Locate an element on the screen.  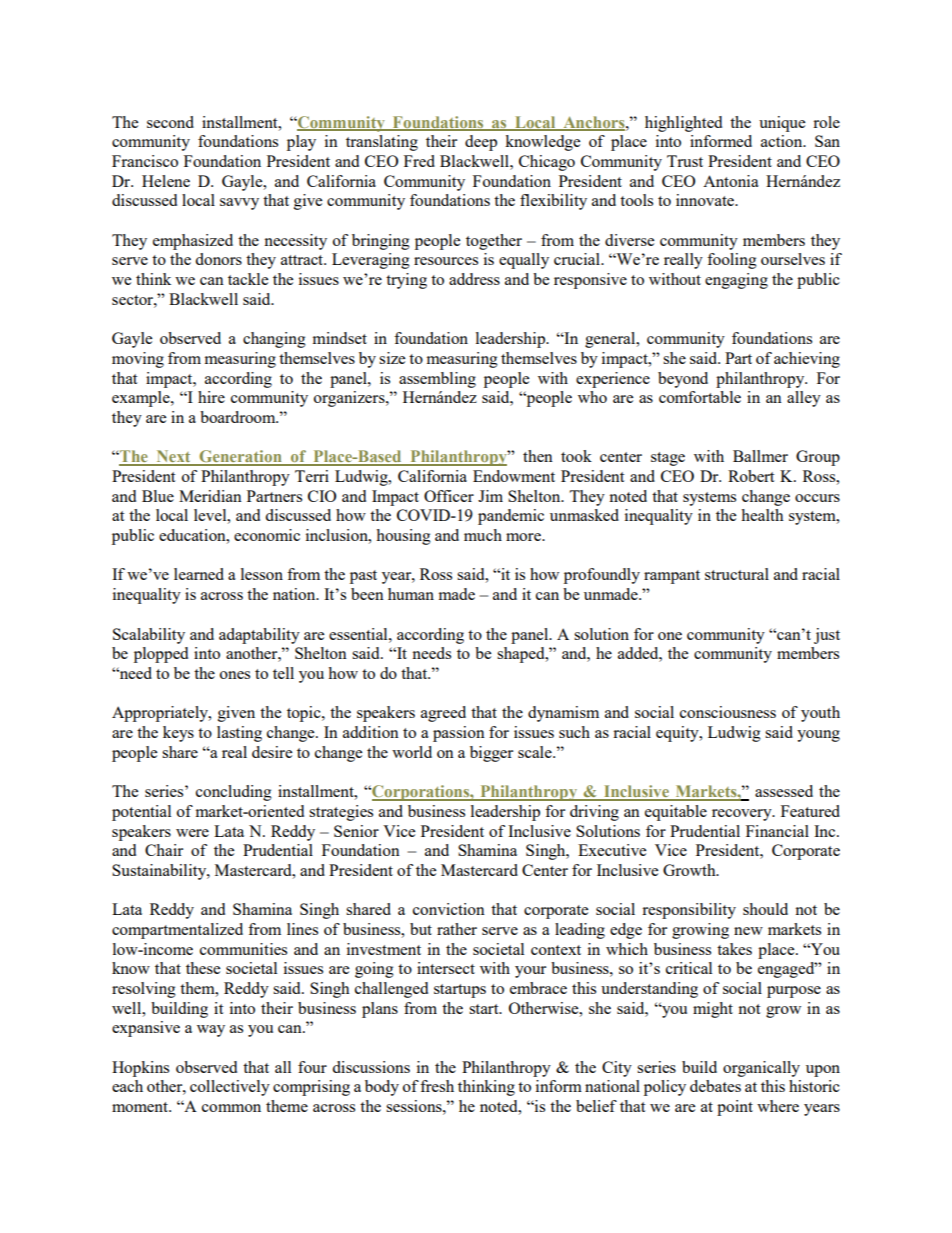
second is located at coordinates (170, 122).
